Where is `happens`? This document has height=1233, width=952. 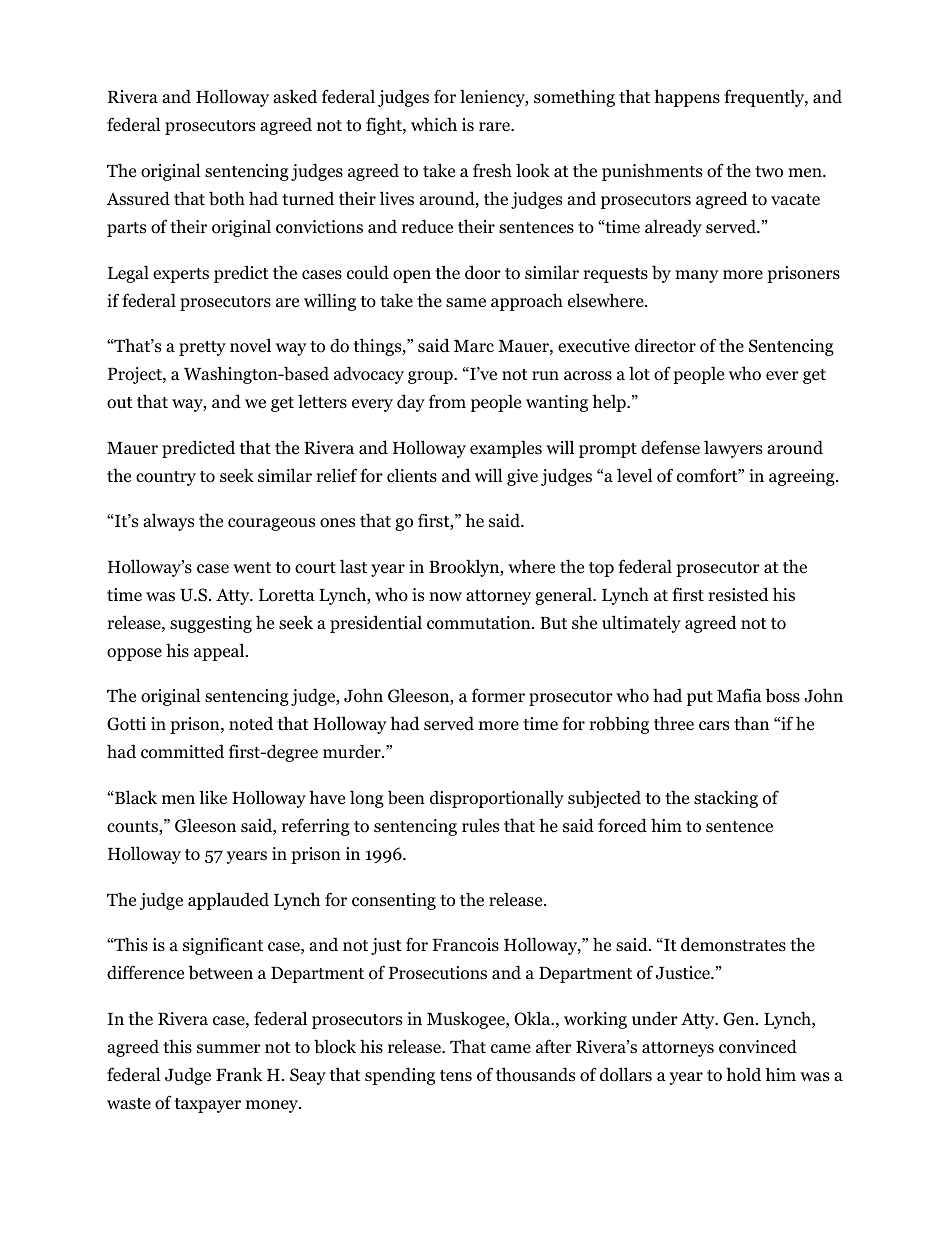 happens is located at coordinates (687, 98).
